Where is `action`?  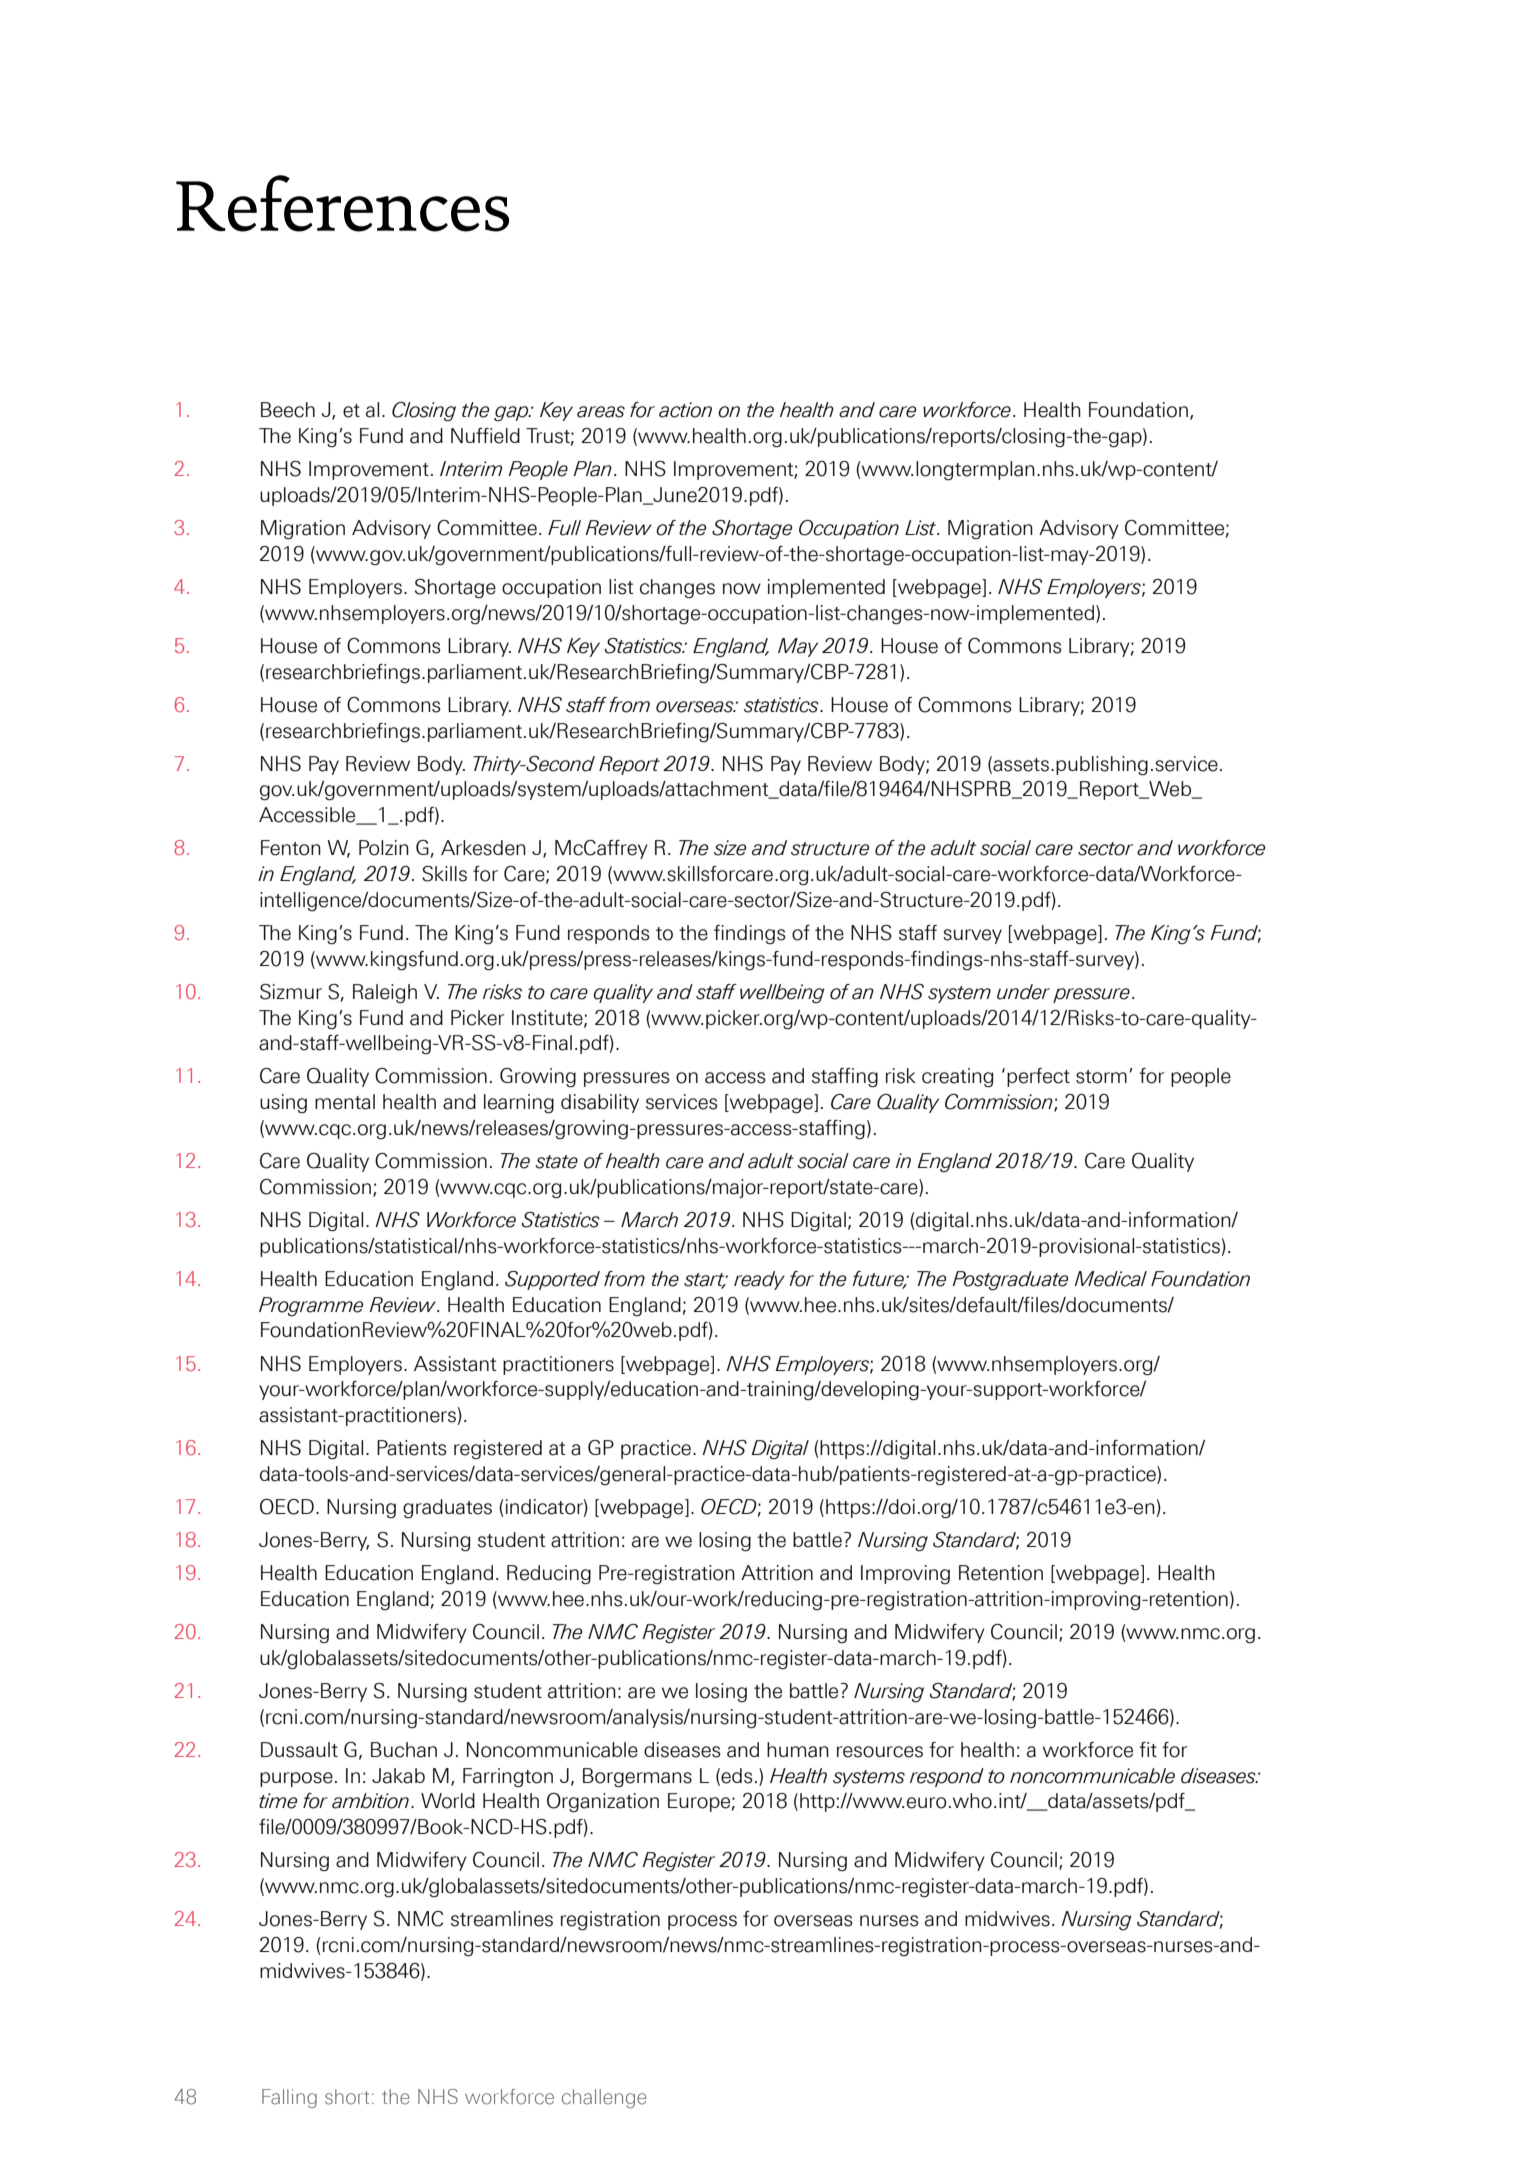
action is located at coordinates (685, 410).
